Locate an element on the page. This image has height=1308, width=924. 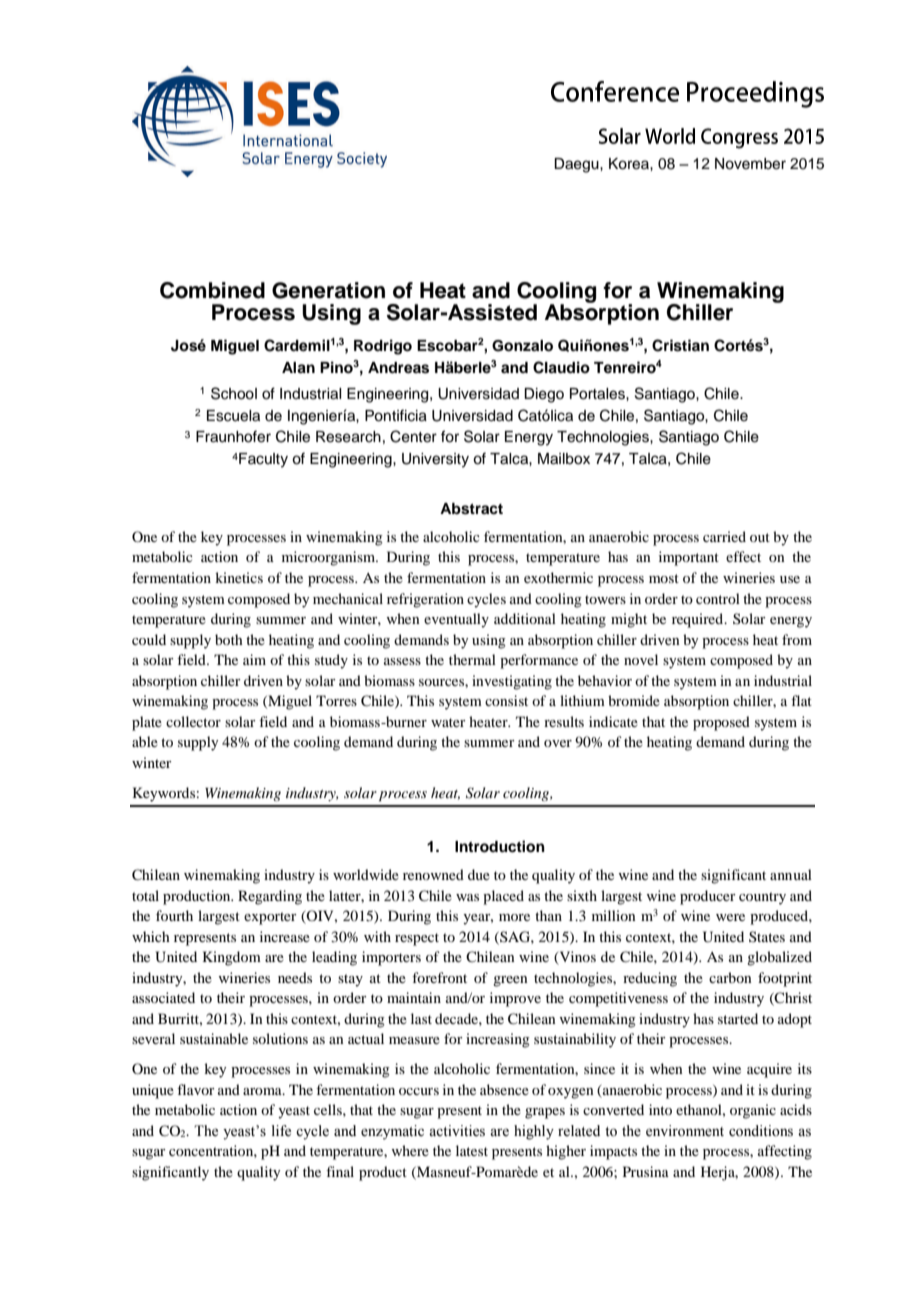
thermal is located at coordinates (472, 659).
